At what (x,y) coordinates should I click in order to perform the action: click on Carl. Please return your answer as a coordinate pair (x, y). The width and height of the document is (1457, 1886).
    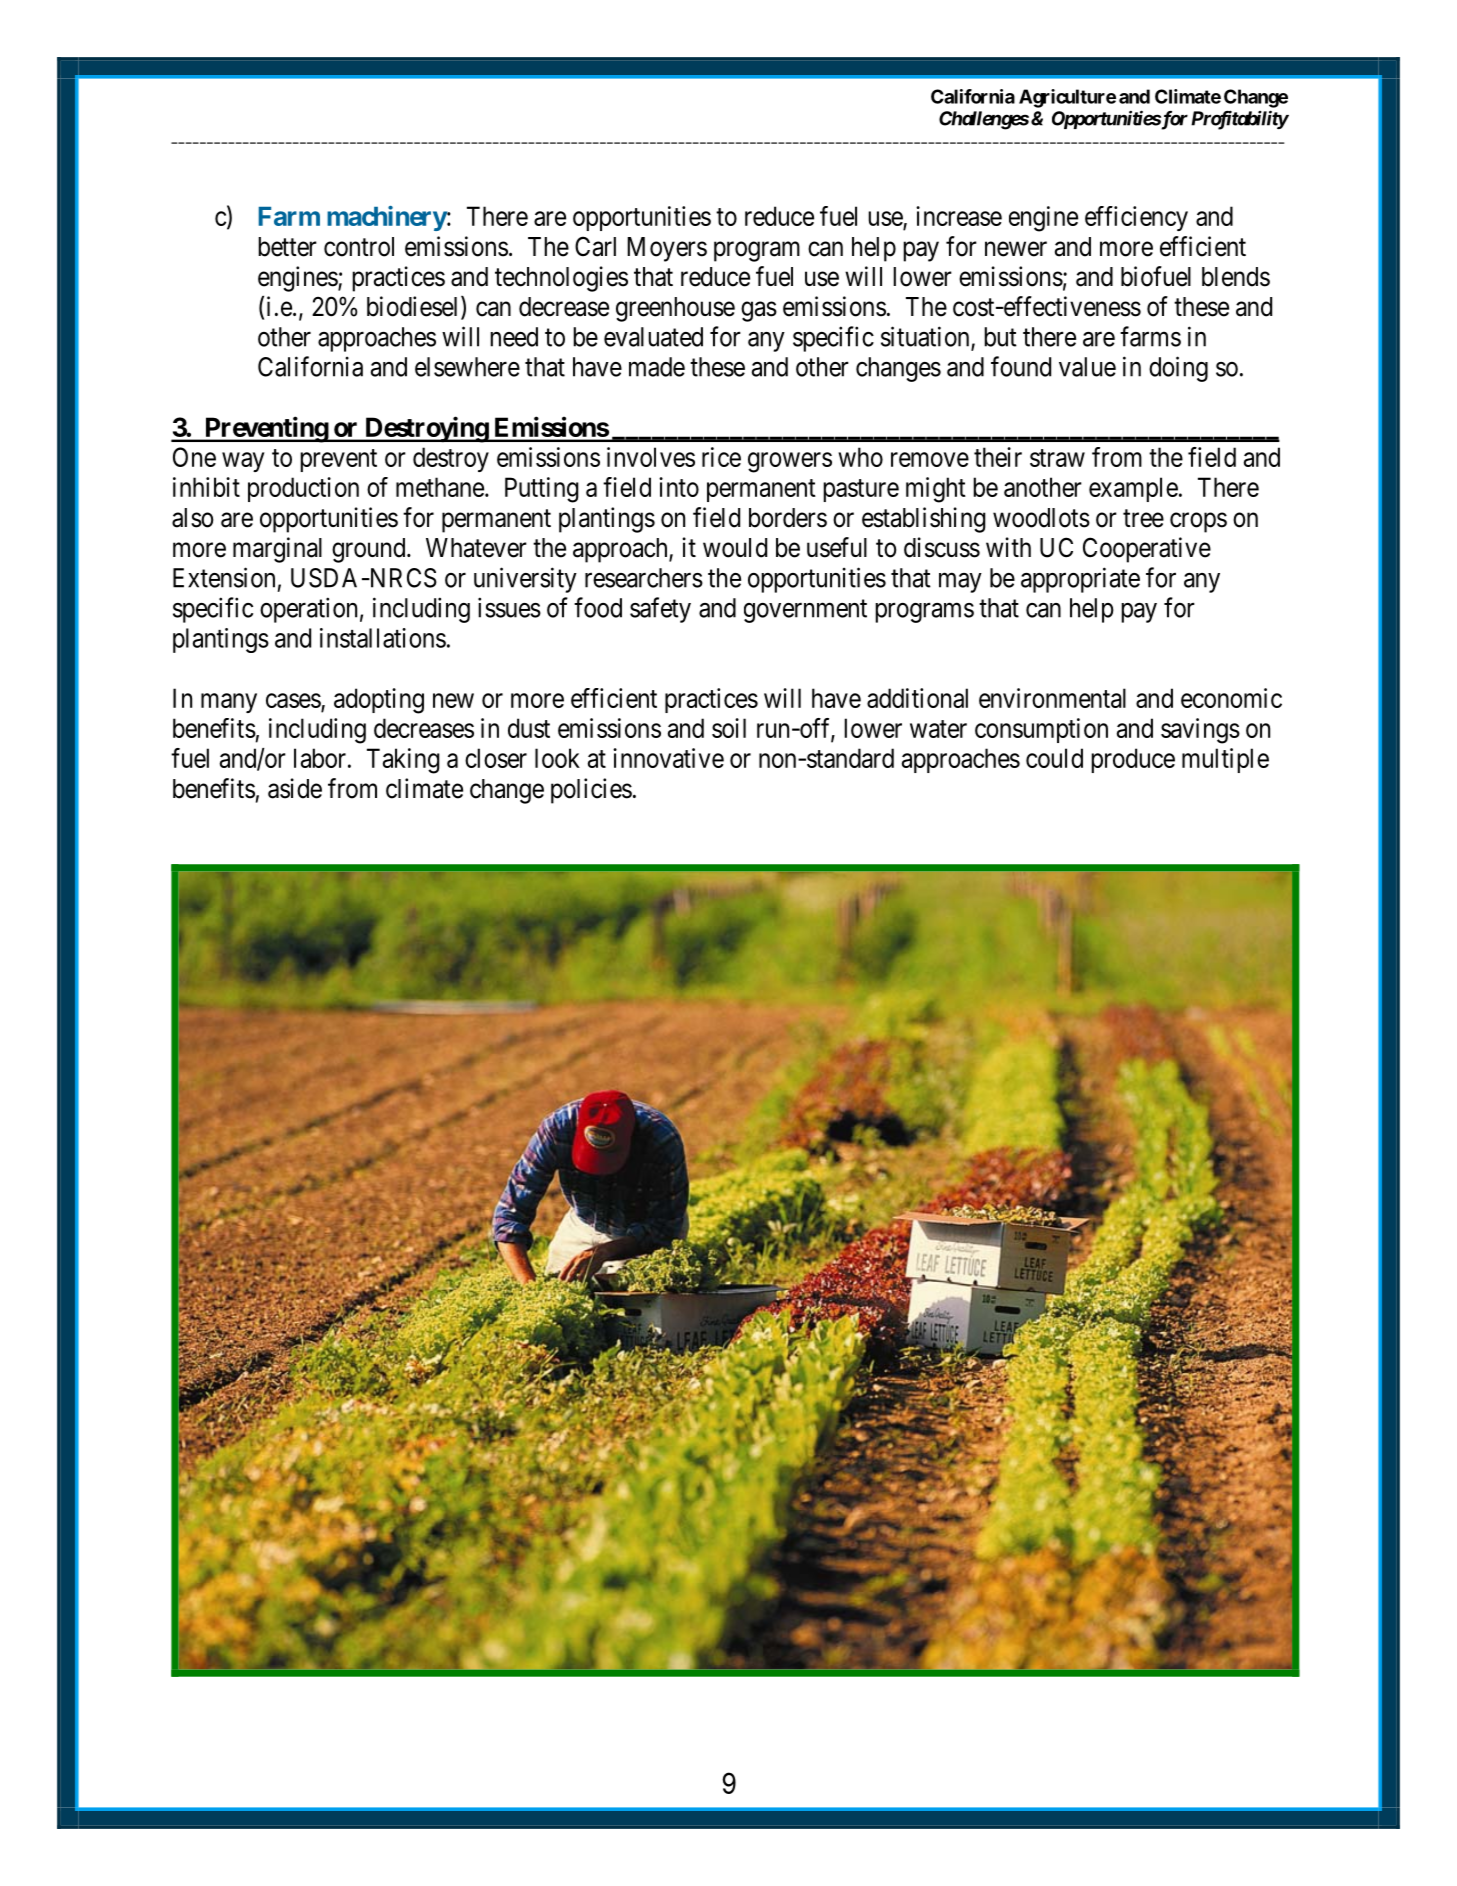
    Looking at the image, I should click on (595, 246).
